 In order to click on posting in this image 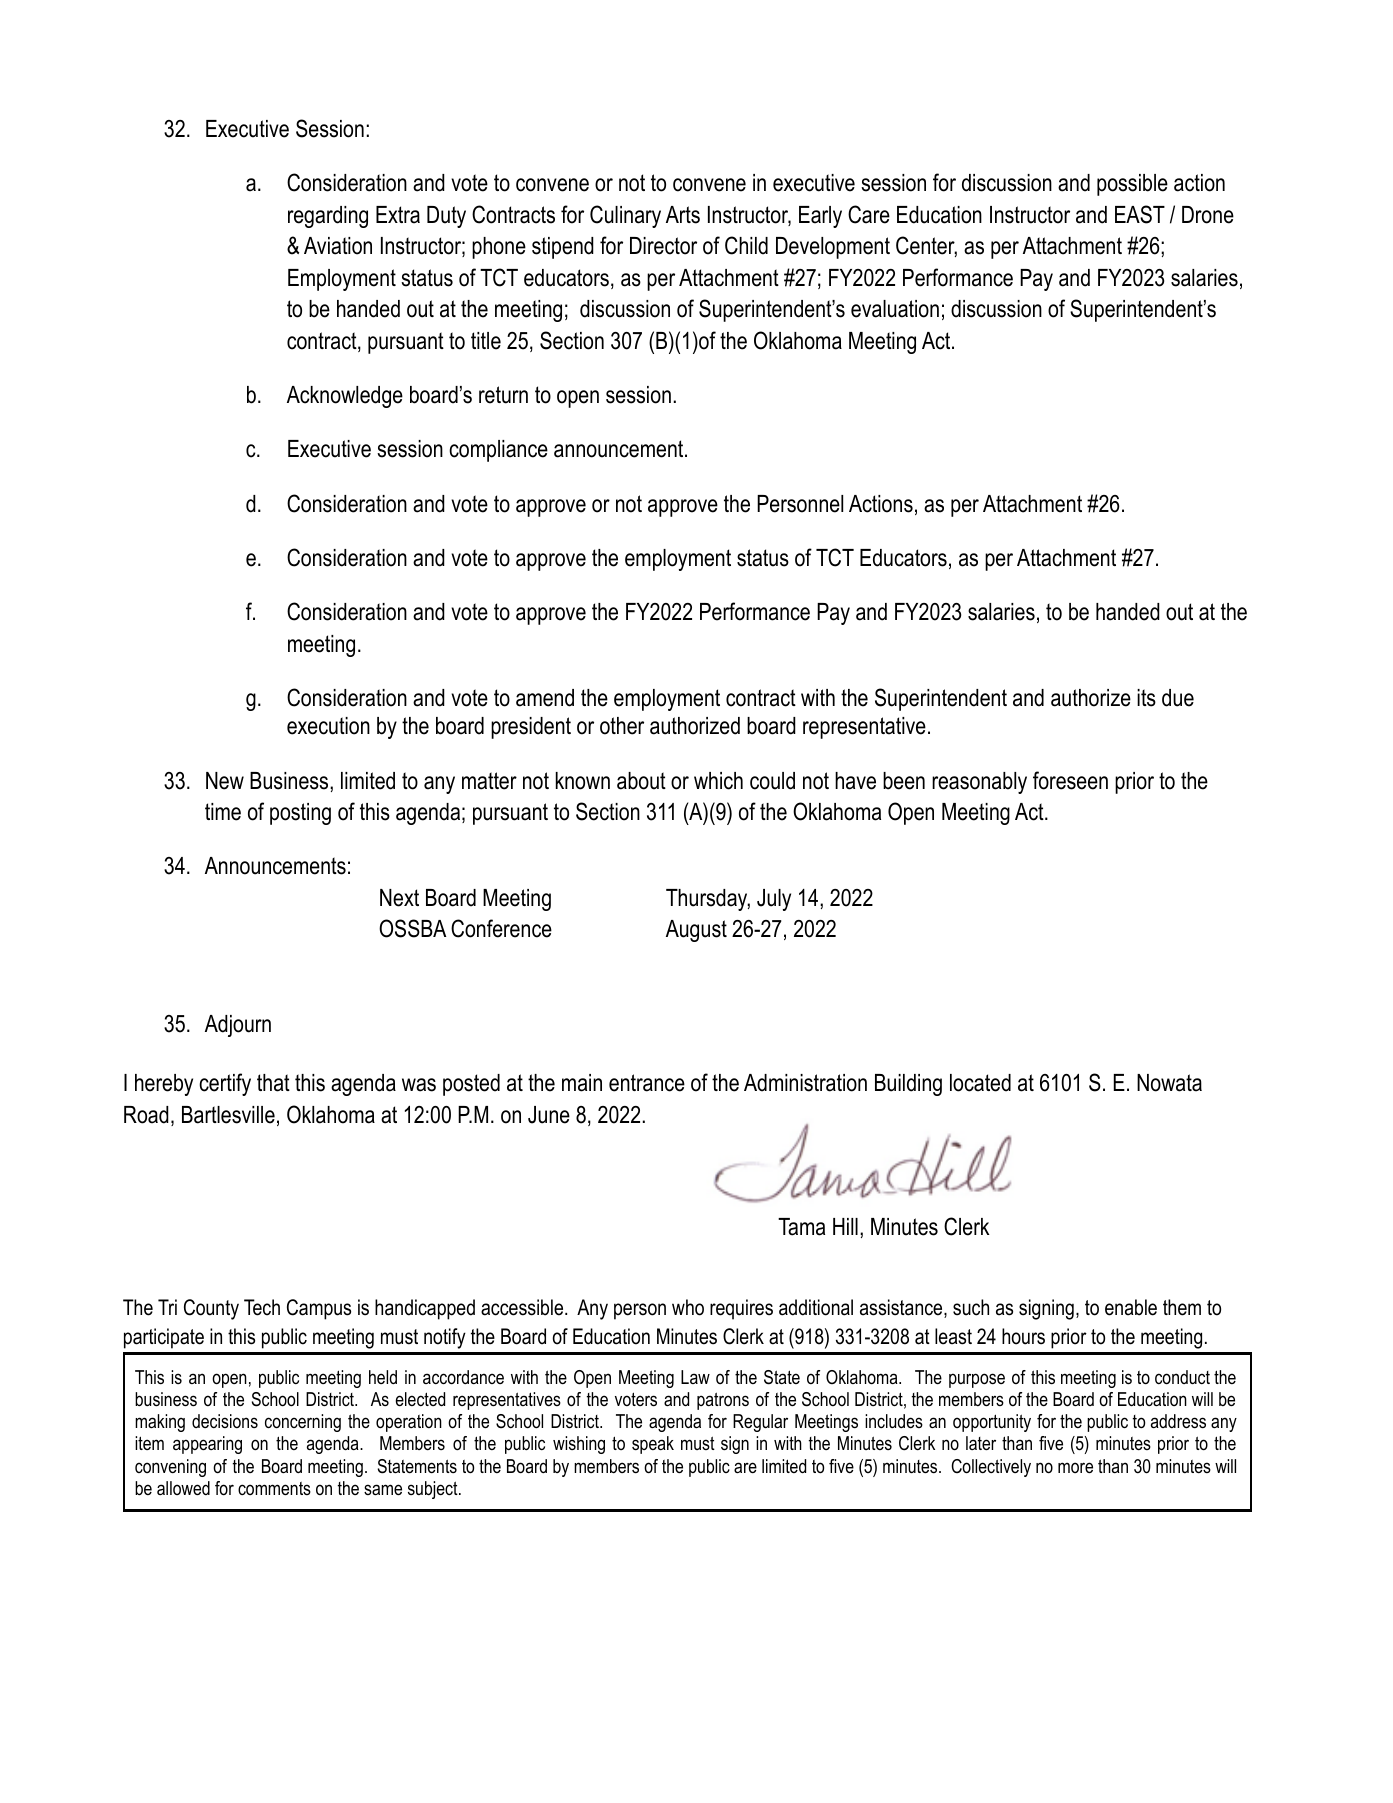, I will do `click(300, 814)`.
